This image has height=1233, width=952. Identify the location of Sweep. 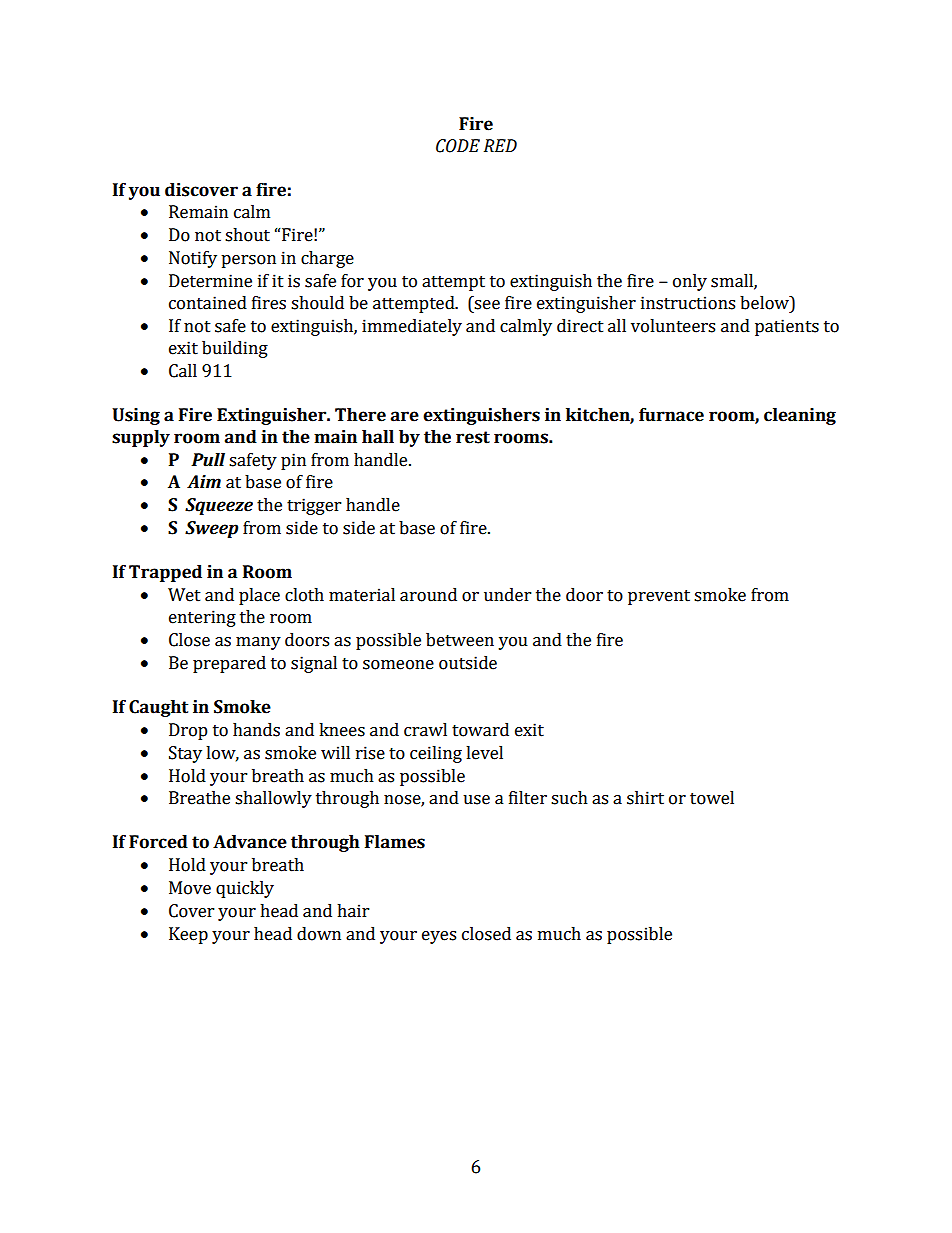
(211, 529).
